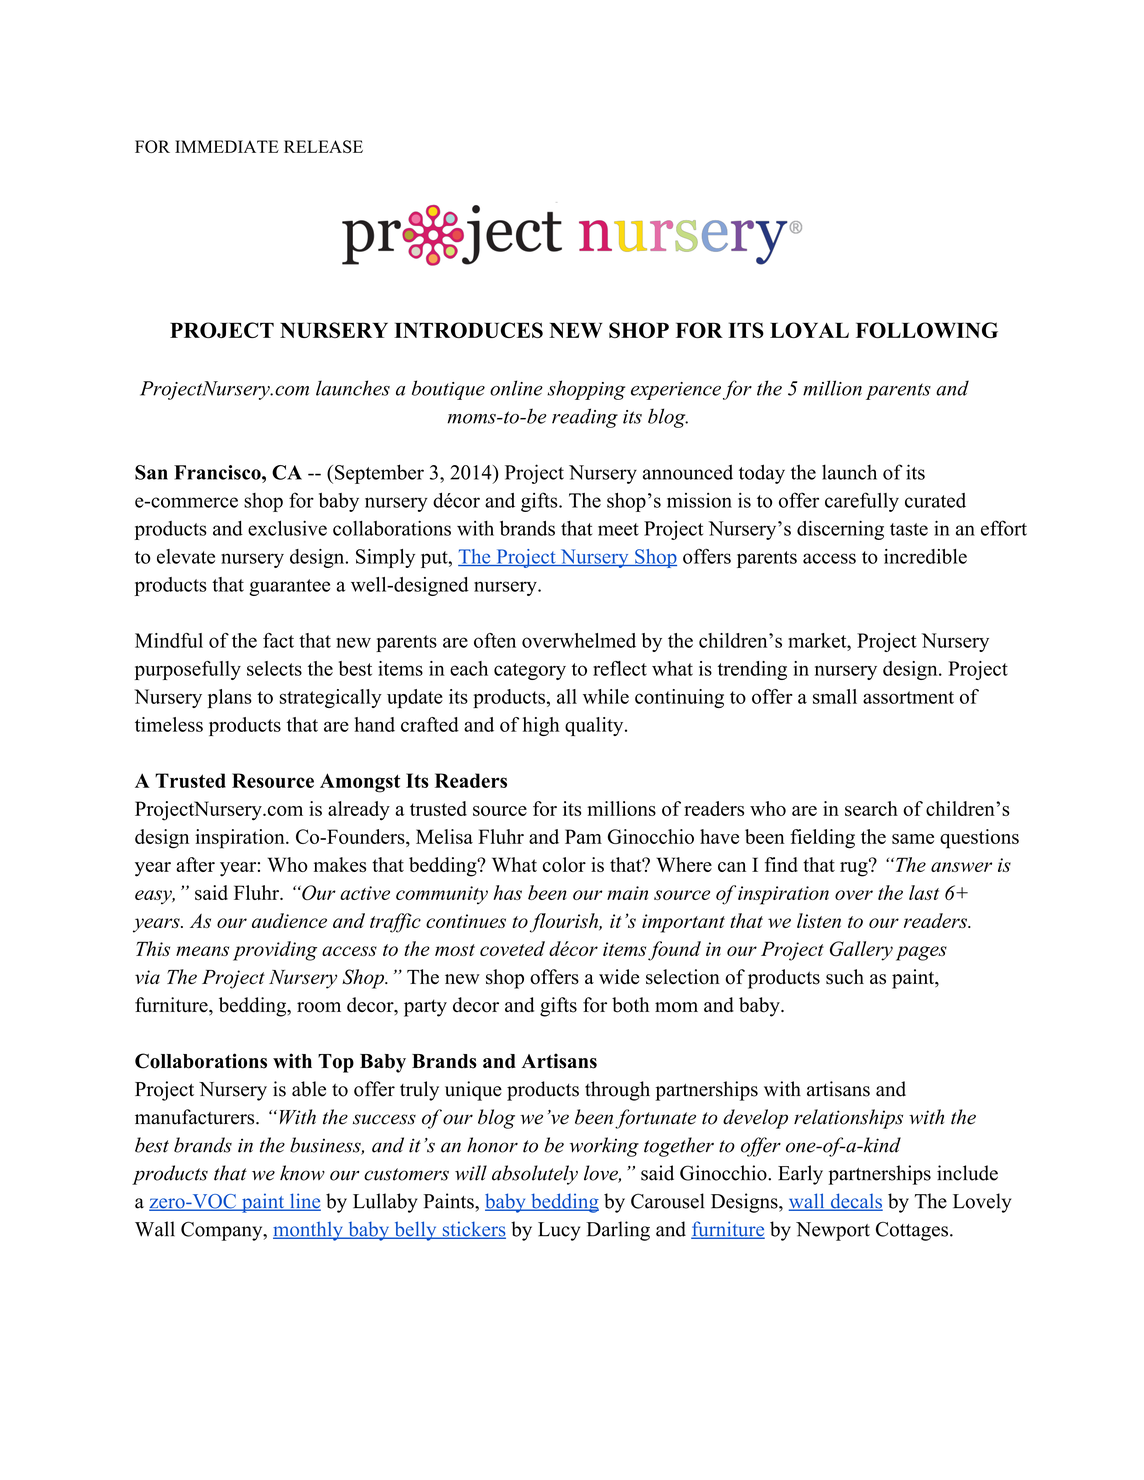 The height and width of the image is (1480, 1144). What do you see at coordinates (230, 698) in the image?
I see `plans` at bounding box center [230, 698].
